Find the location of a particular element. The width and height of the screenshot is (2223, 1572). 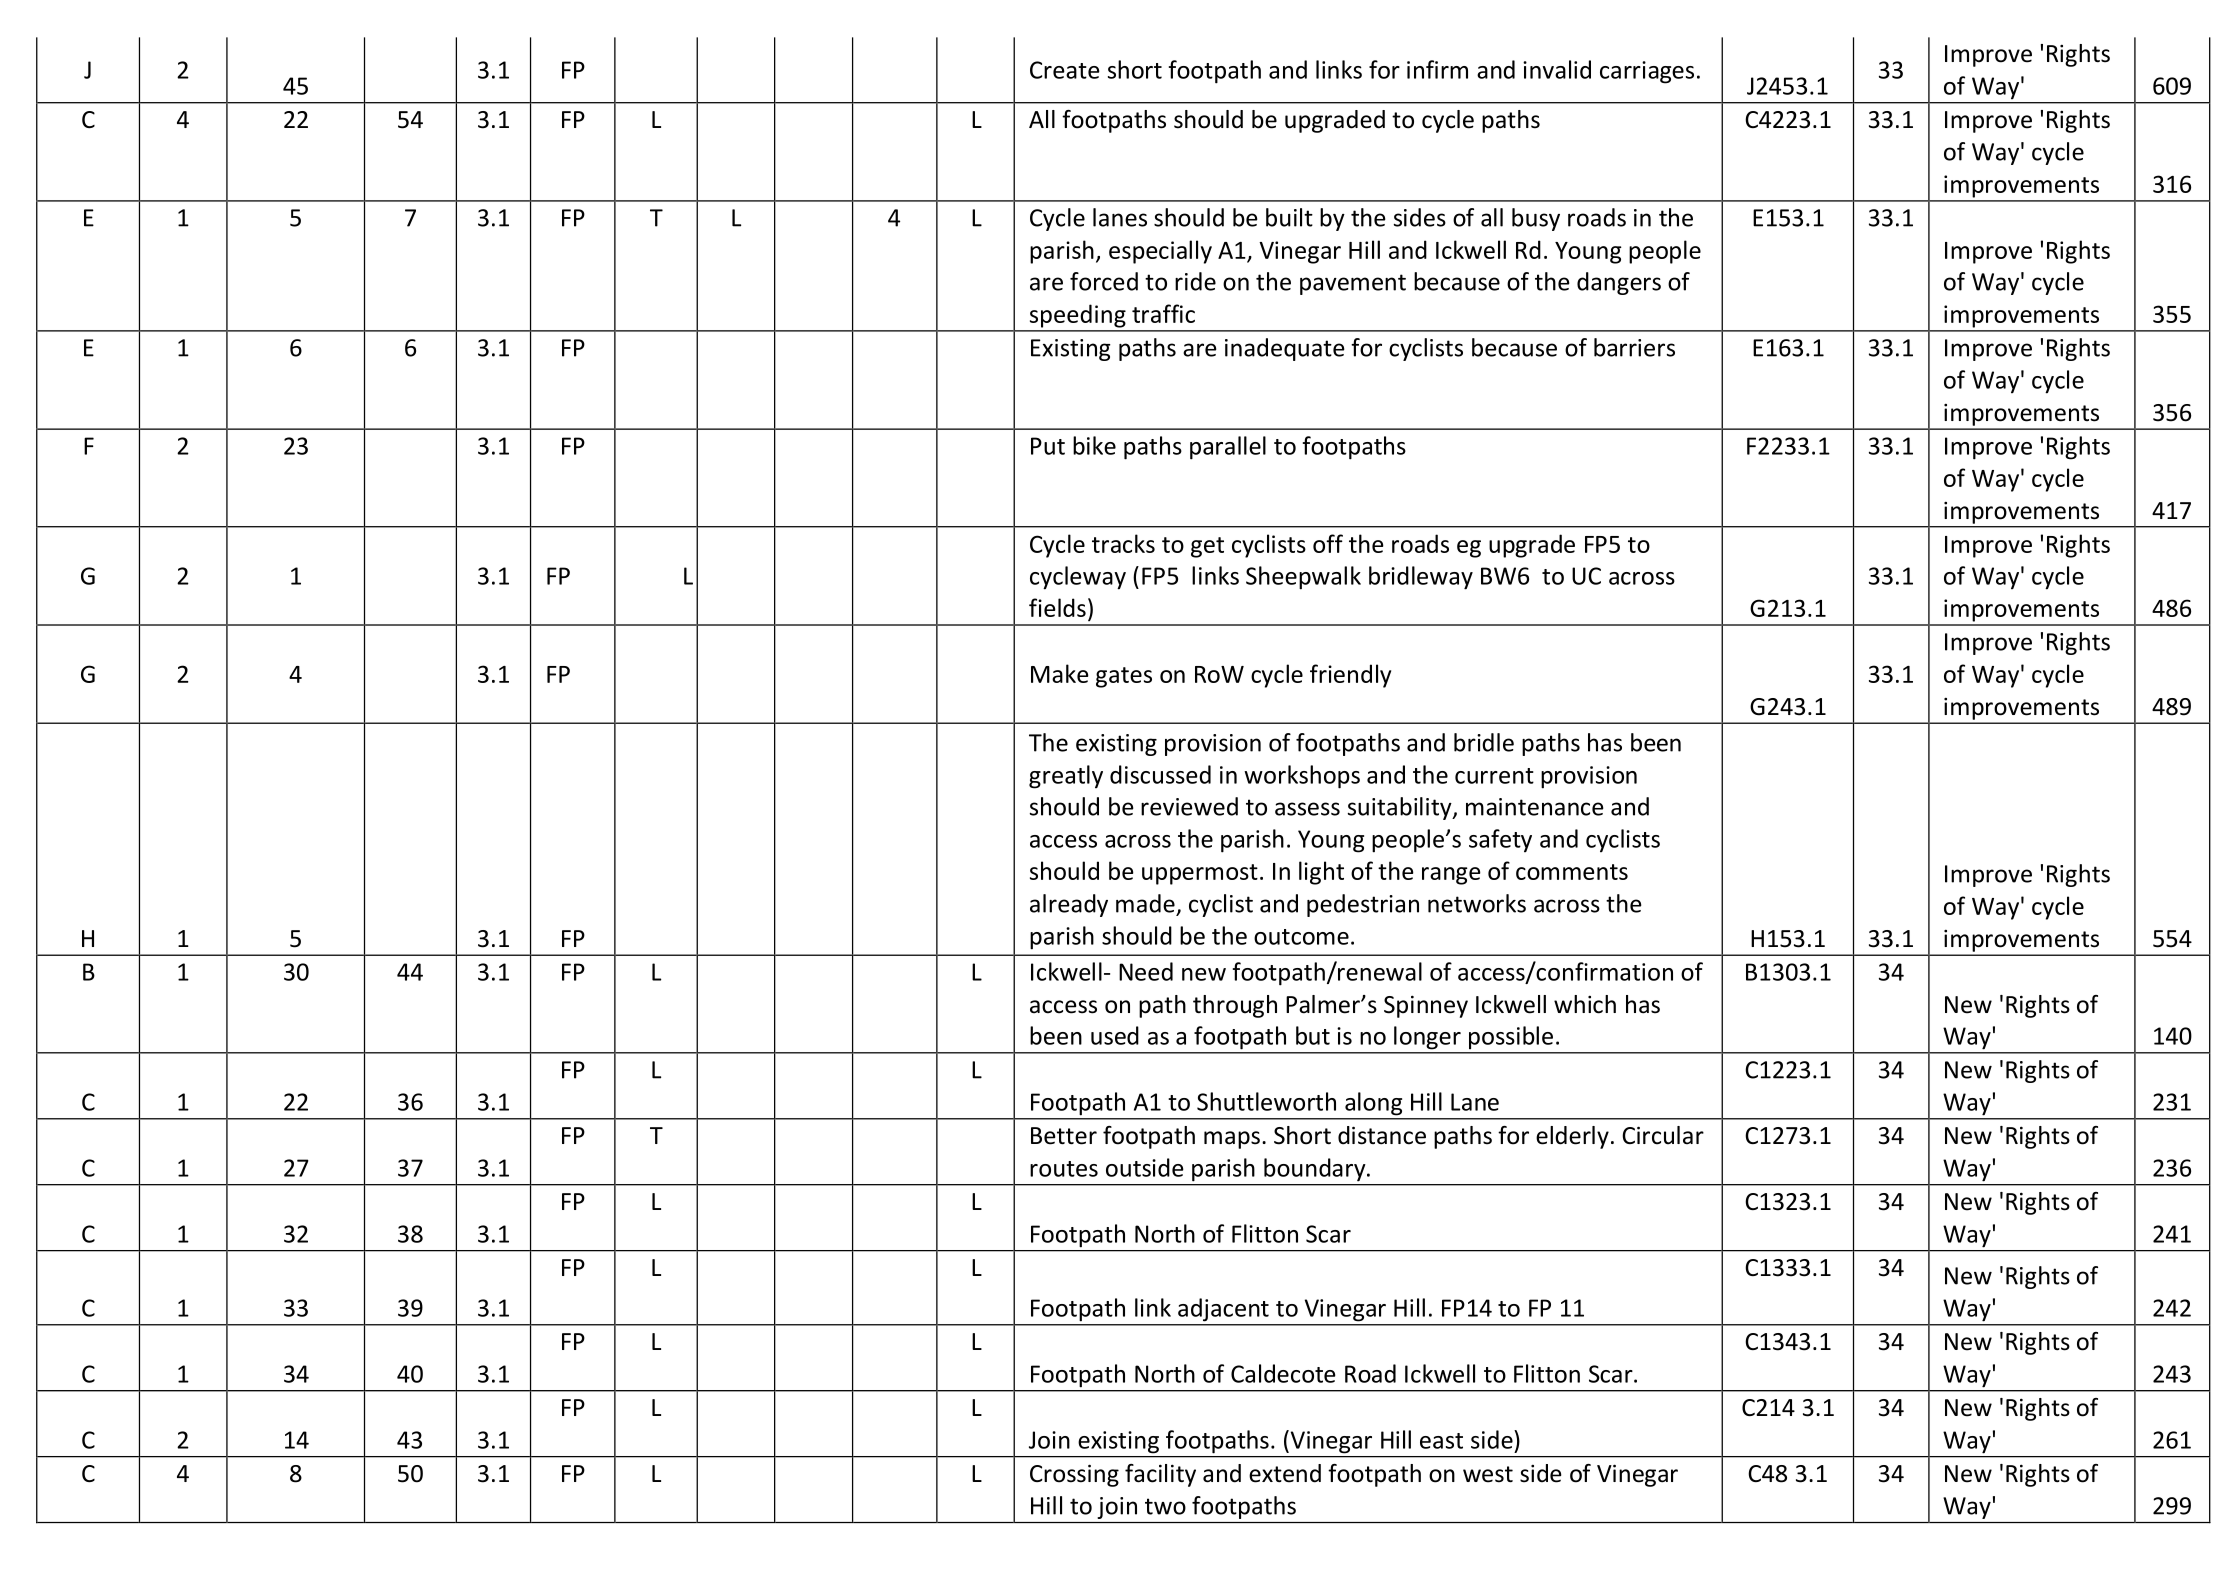

infirm is located at coordinates (1437, 69).
